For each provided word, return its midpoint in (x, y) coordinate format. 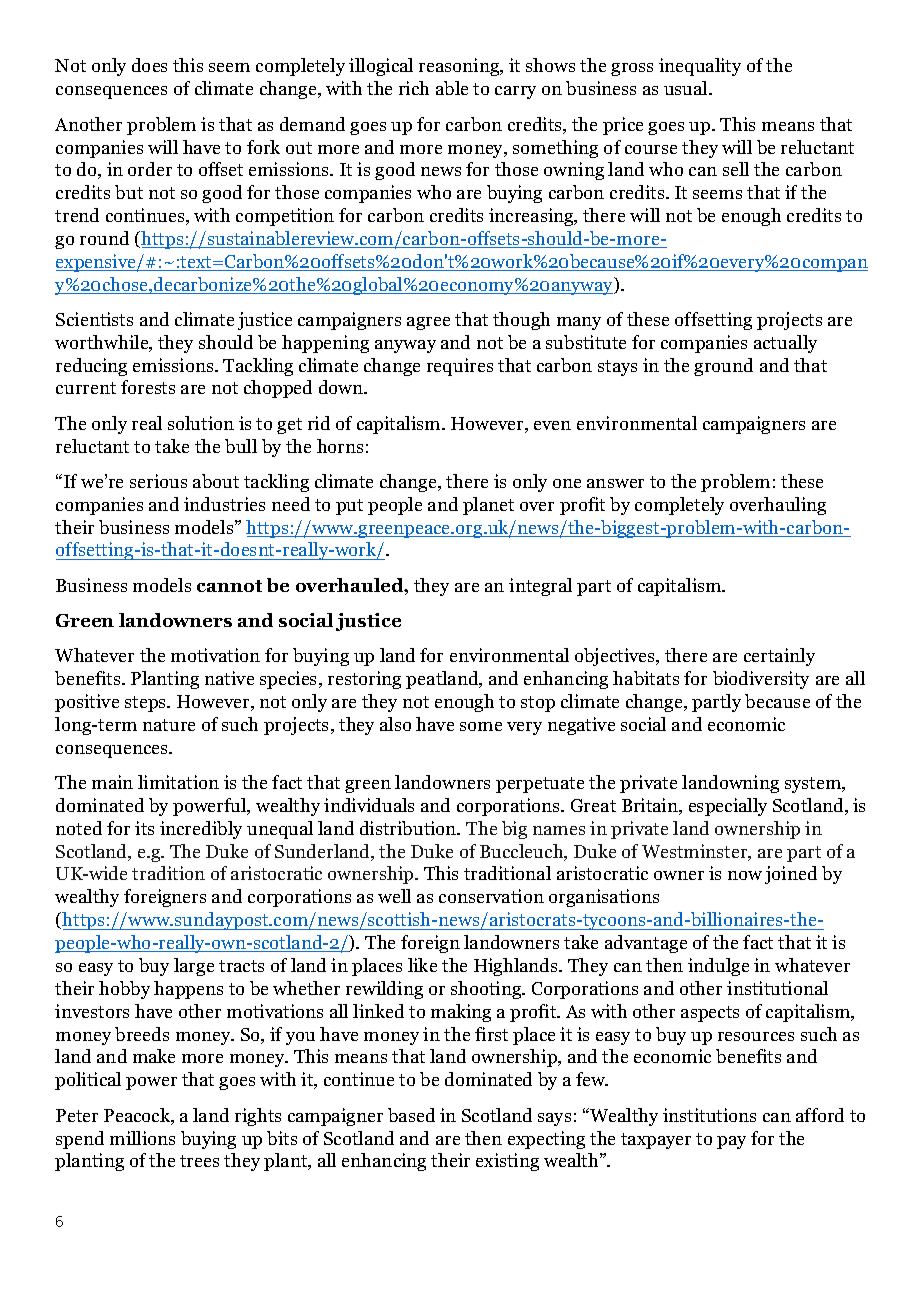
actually (785, 344)
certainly (779, 657)
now (745, 875)
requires (460, 367)
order (150, 169)
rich (414, 88)
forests (148, 387)
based (411, 1115)
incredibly (201, 830)
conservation (491, 896)
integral (540, 587)
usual (687, 88)
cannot (229, 586)
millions (142, 1138)
